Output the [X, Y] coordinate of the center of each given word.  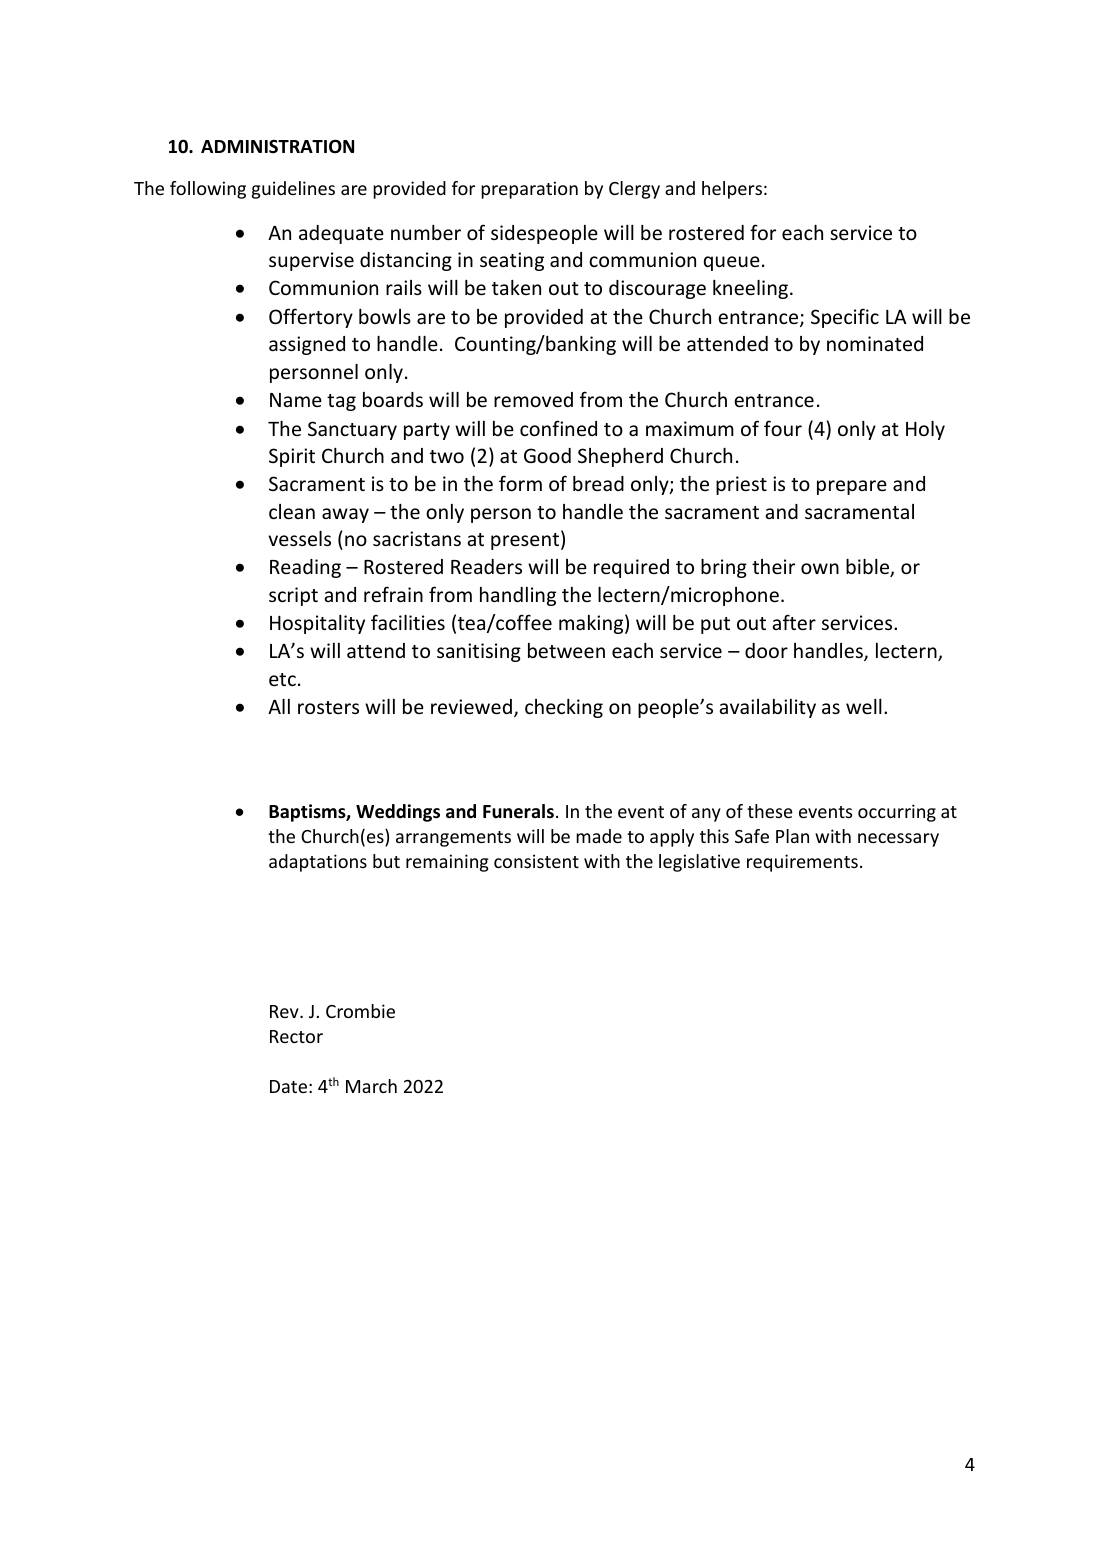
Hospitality [317, 624]
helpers [732, 190]
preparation [529, 190]
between [566, 650]
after [794, 622]
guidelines [293, 190]
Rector [296, 1036]
